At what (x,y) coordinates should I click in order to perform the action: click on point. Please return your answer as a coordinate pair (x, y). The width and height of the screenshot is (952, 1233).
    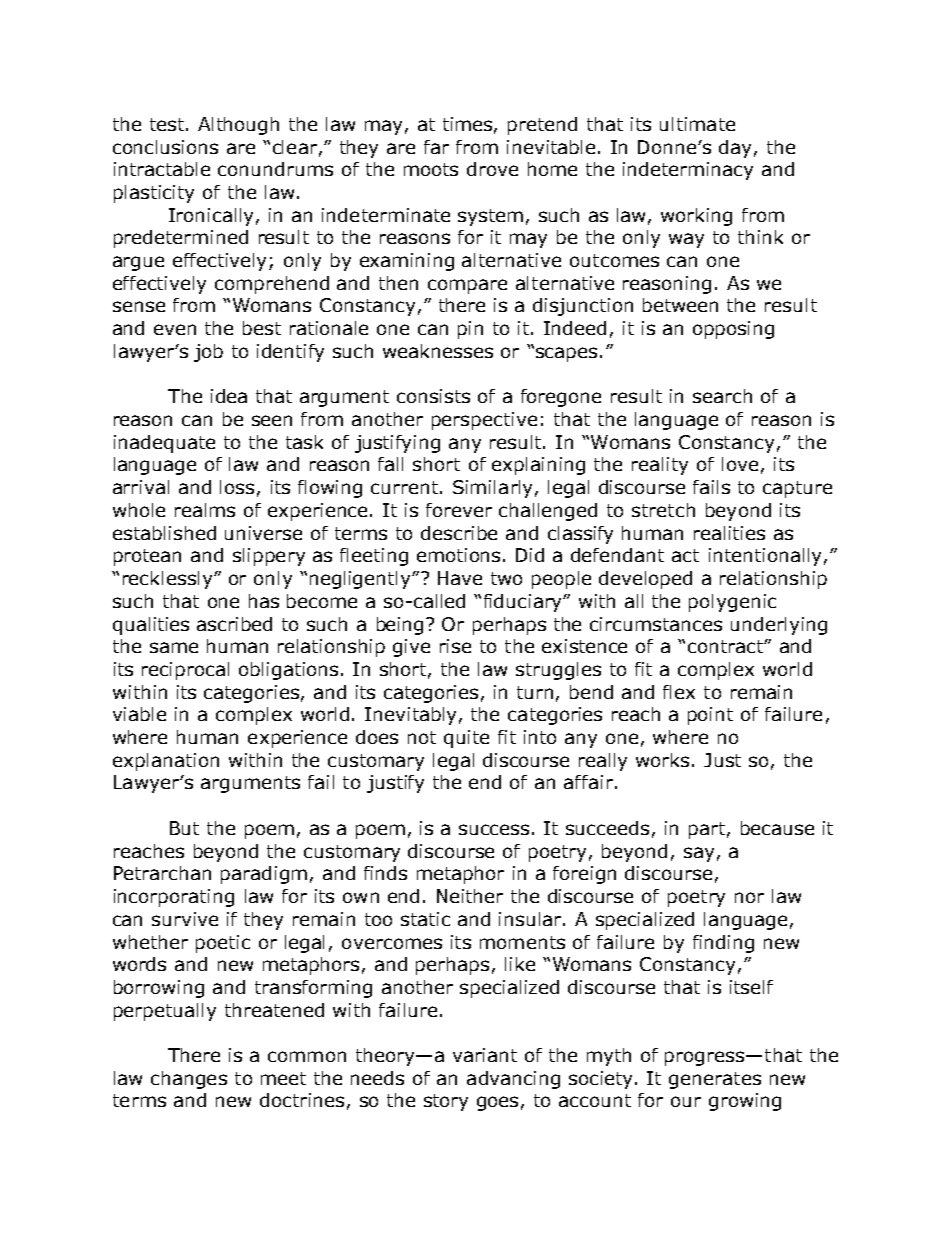
    Looking at the image, I should click on (710, 716).
